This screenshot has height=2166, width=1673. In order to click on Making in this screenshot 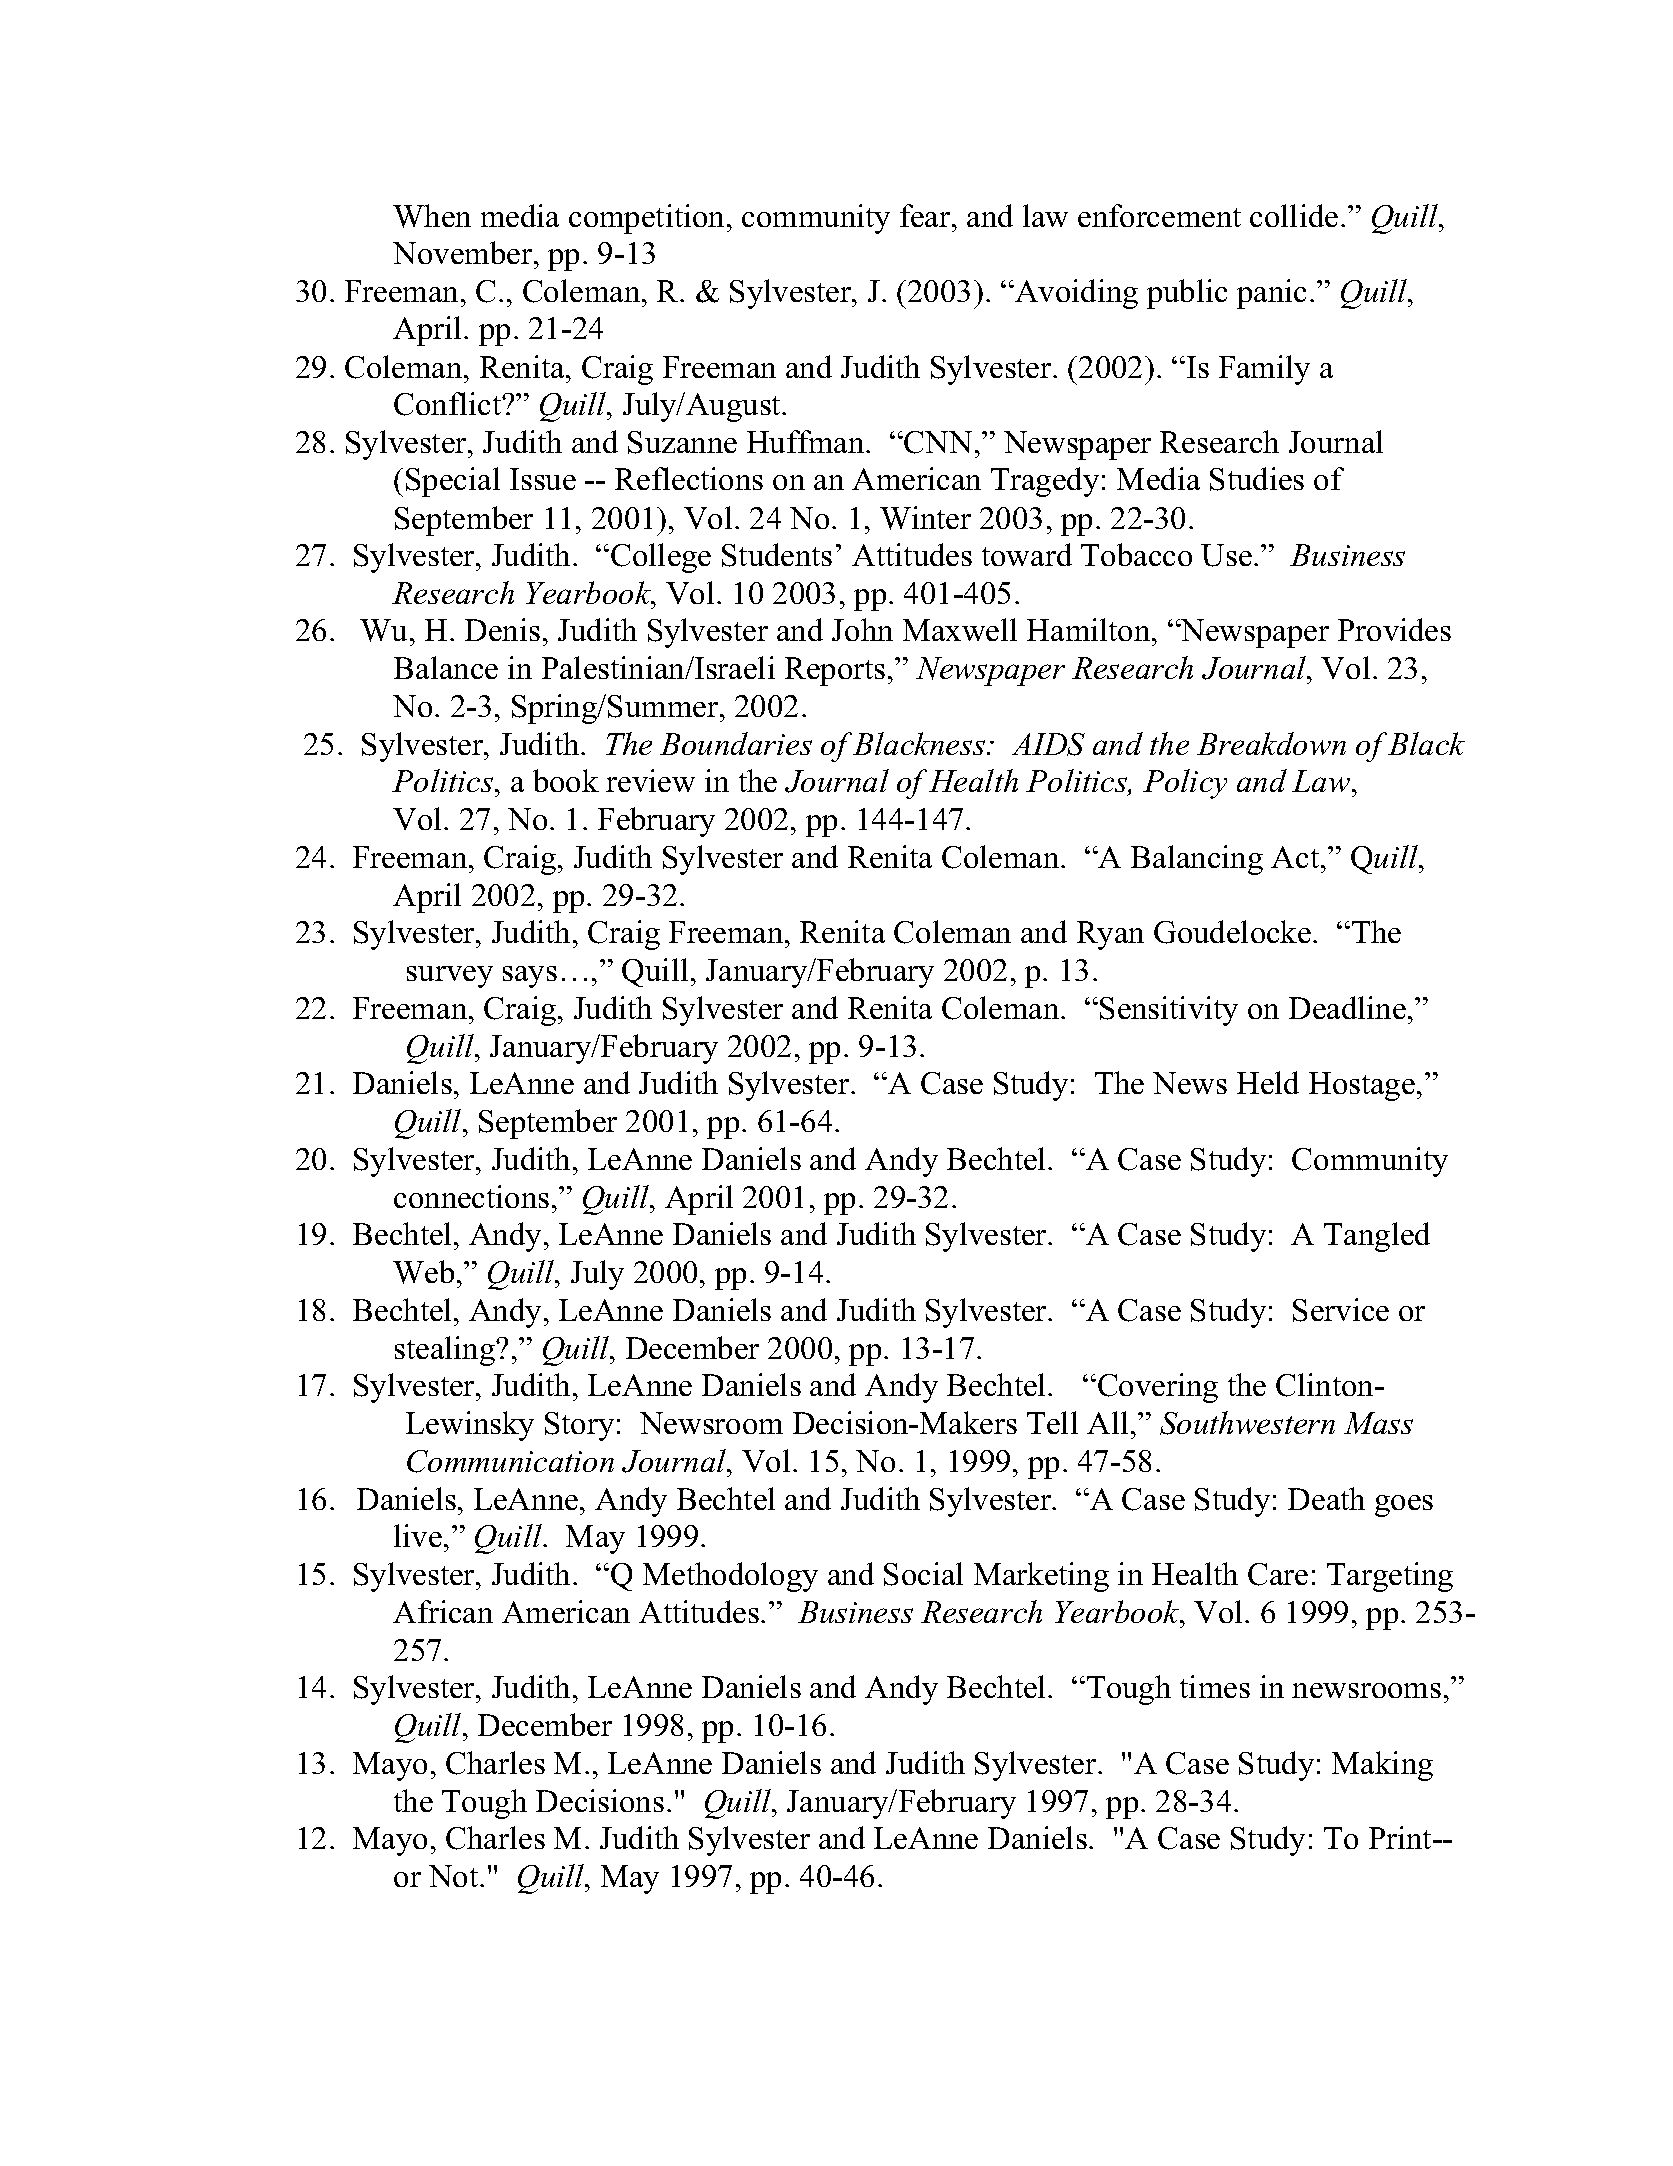, I will do `click(1382, 1766)`.
